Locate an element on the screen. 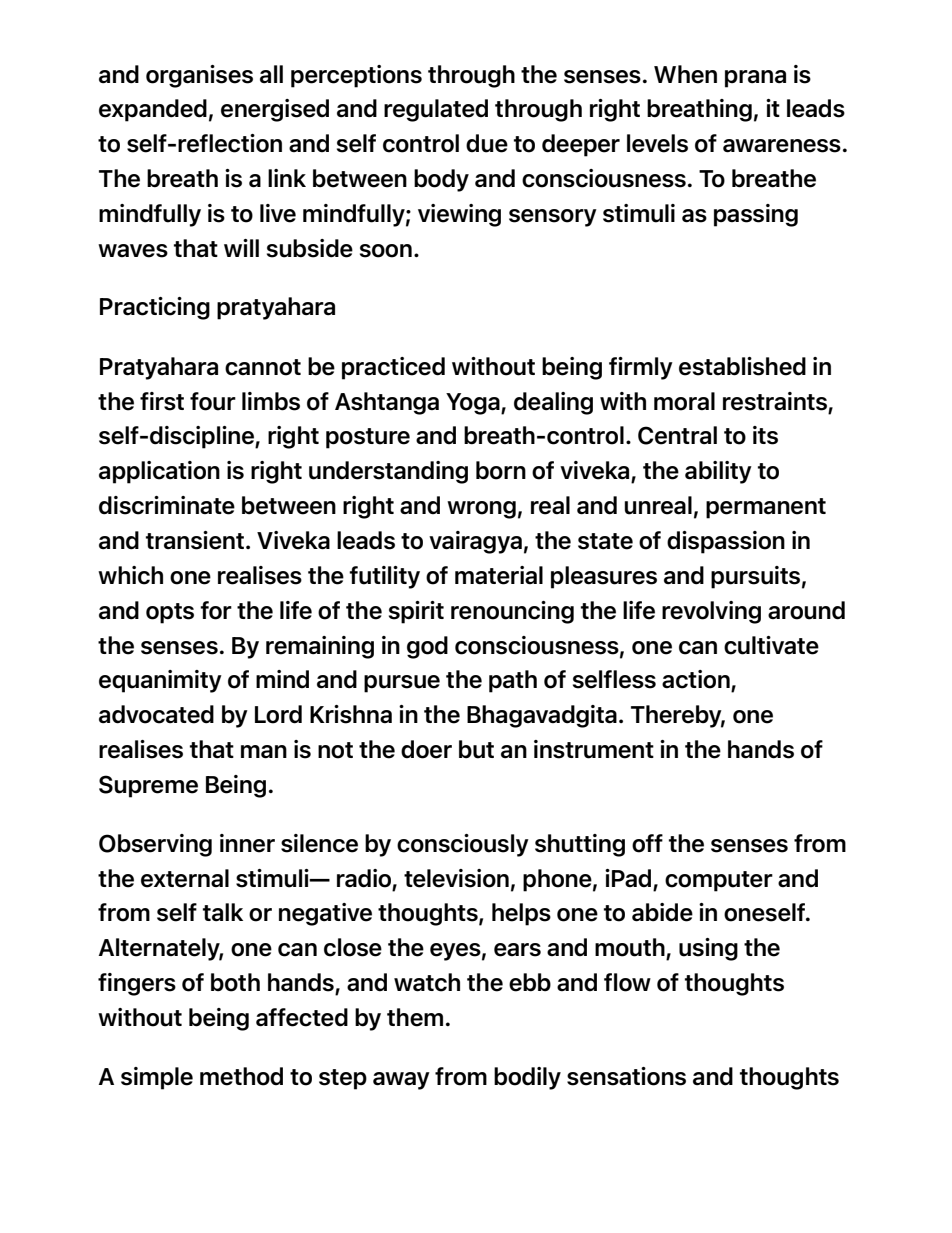  for is located at coordinates (216, 610).
